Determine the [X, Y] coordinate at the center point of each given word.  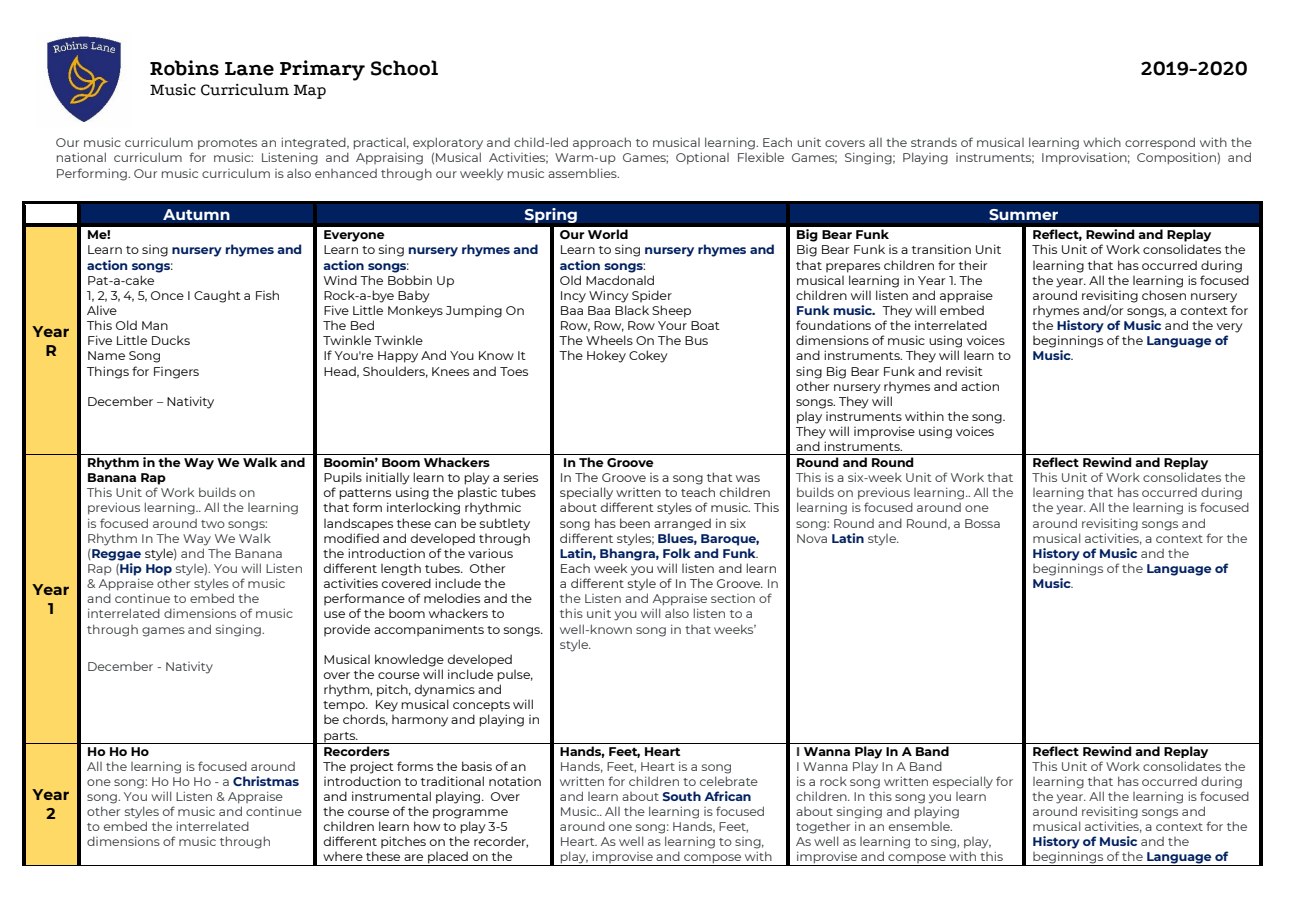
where [343, 856]
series [521, 477]
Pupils [343, 478]
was [748, 478]
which [1102, 142]
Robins [184, 68]
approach [602, 143]
